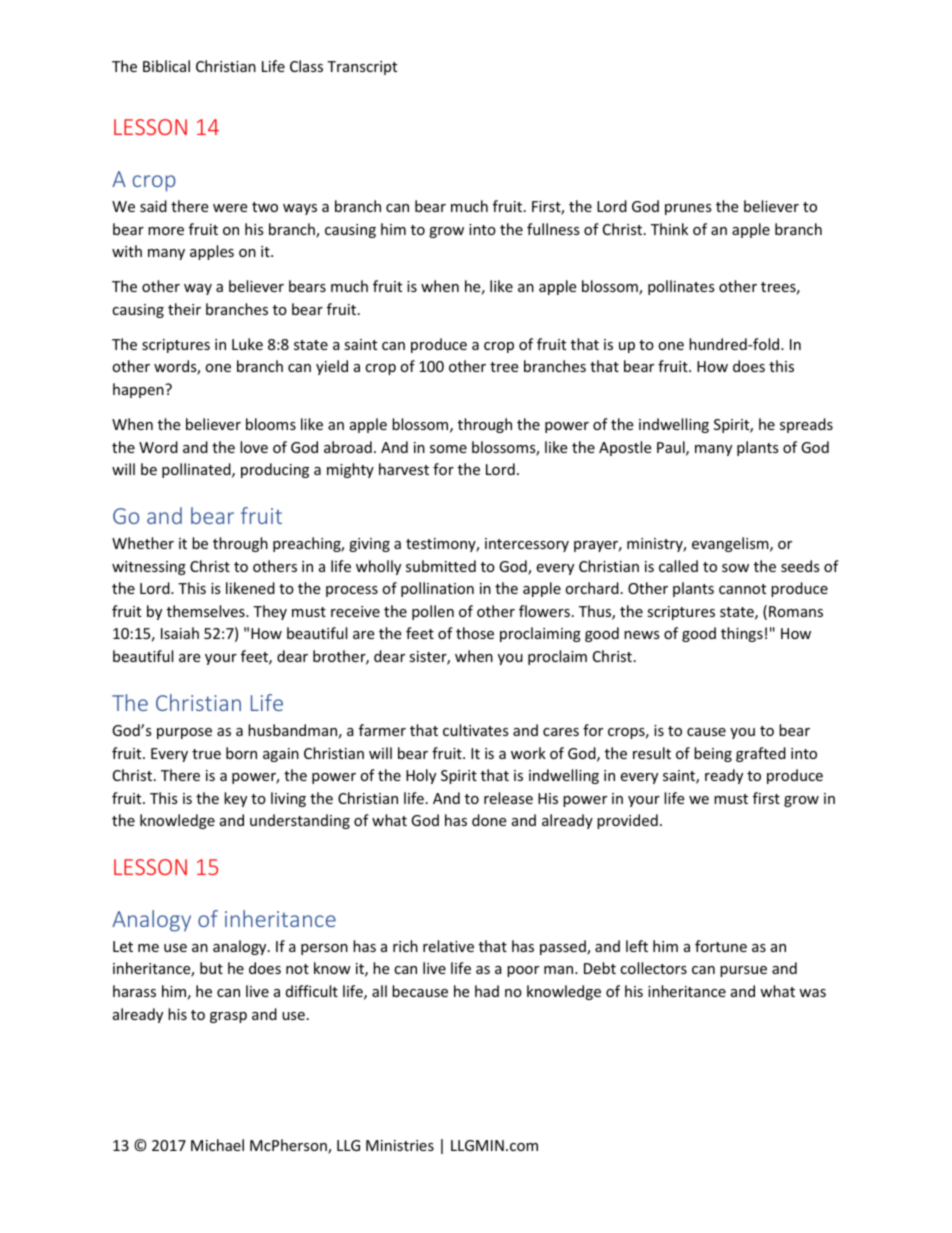 This screenshot has height=1233, width=952. What do you see at coordinates (217, 1145) in the screenshot?
I see `Michael` at bounding box center [217, 1145].
